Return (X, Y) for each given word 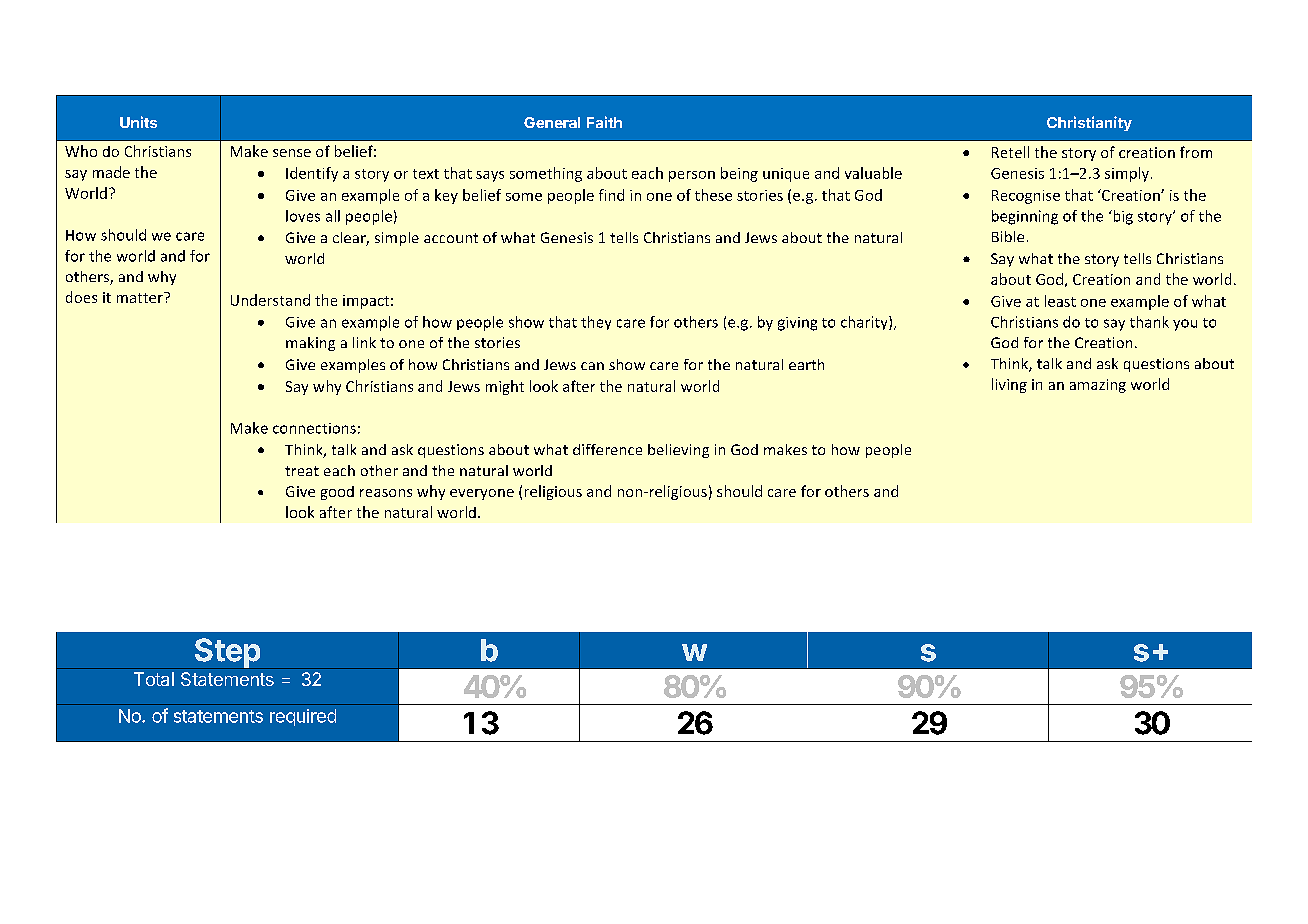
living (1009, 385)
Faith (604, 122)
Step (227, 653)
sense (292, 153)
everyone (482, 494)
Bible (1008, 236)
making (310, 344)
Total (154, 679)
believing (678, 451)
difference (607, 449)
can (592, 366)
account (451, 238)
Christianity (1089, 123)
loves (303, 216)
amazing (1098, 386)
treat (302, 471)
